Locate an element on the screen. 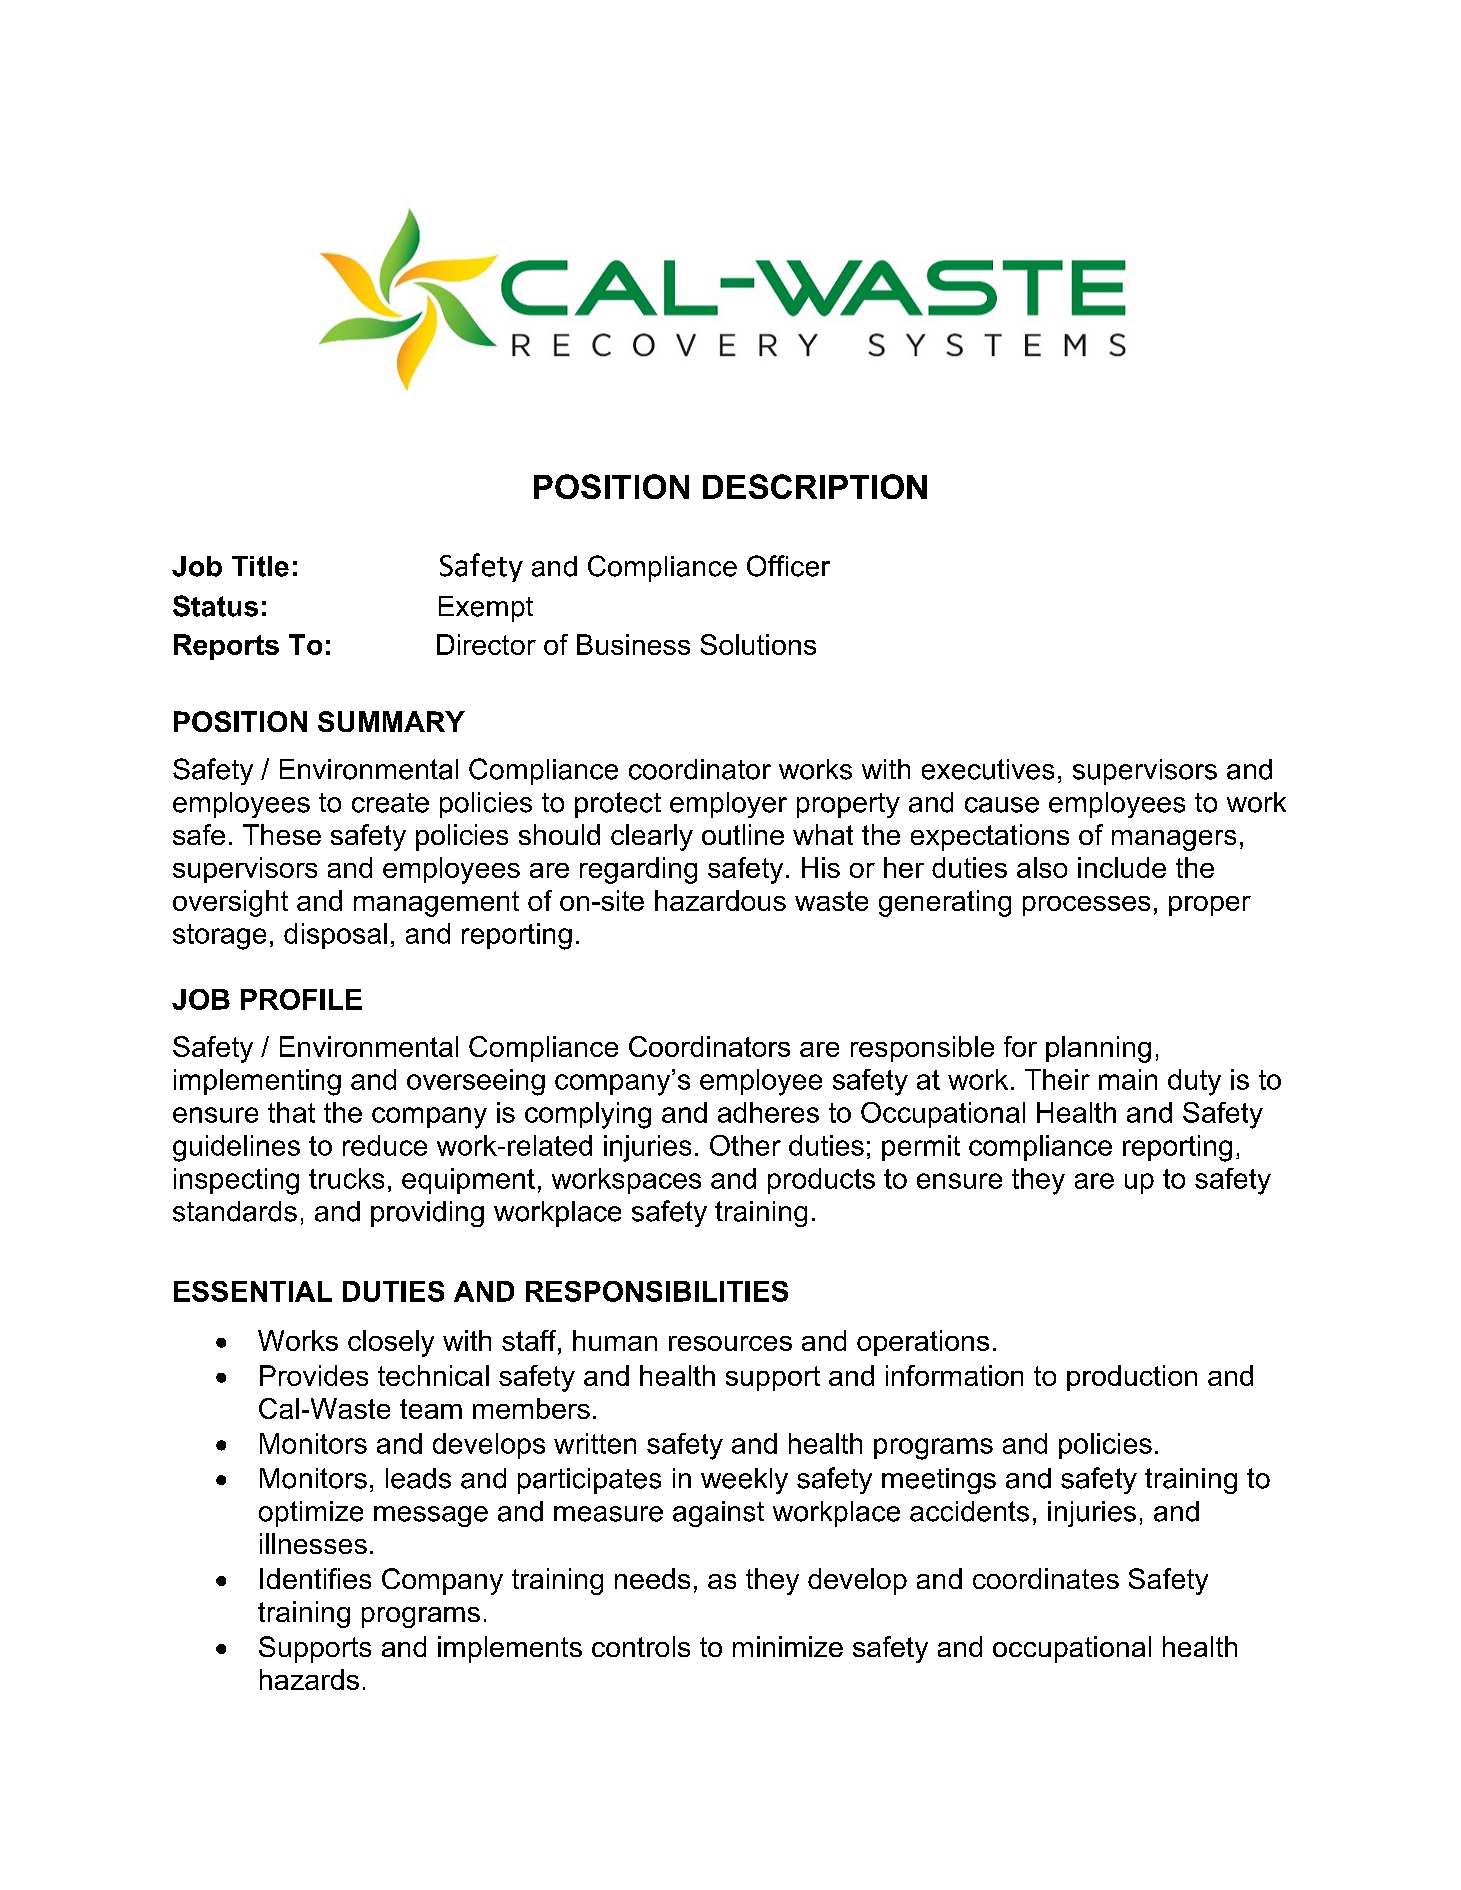  executives is located at coordinates (988, 769).
